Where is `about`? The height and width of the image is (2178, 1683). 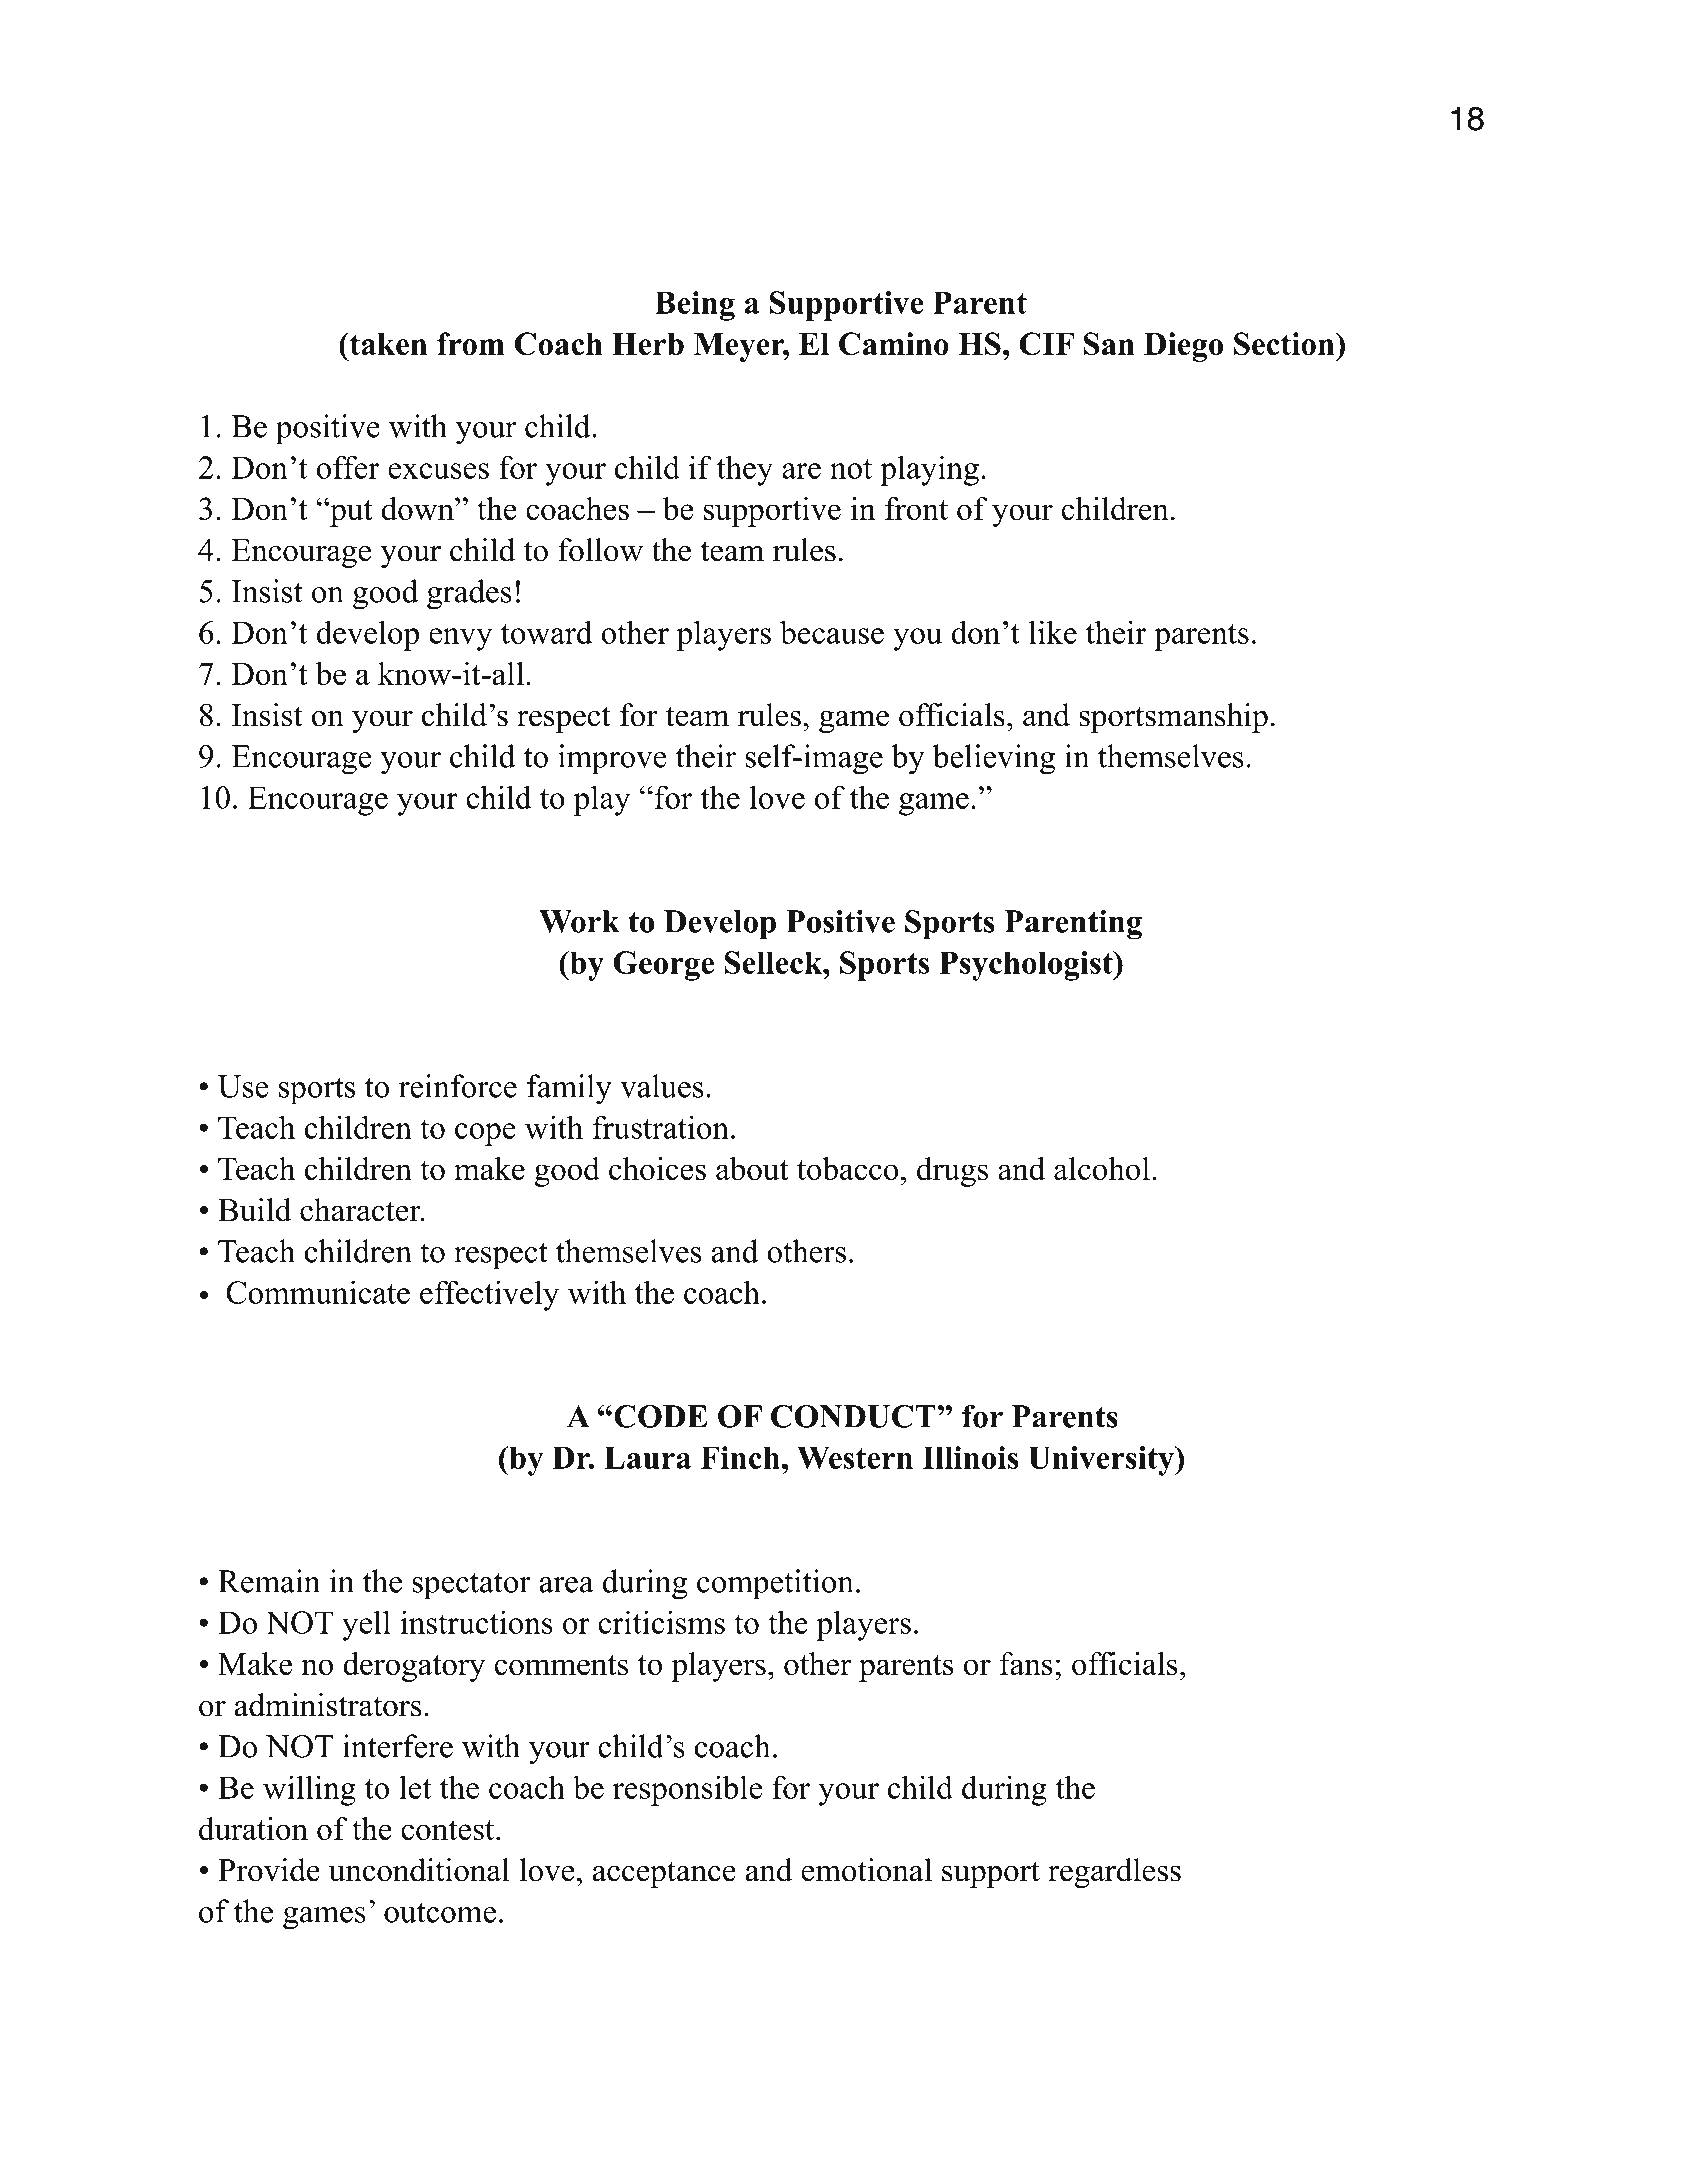 about is located at coordinates (752, 1169).
